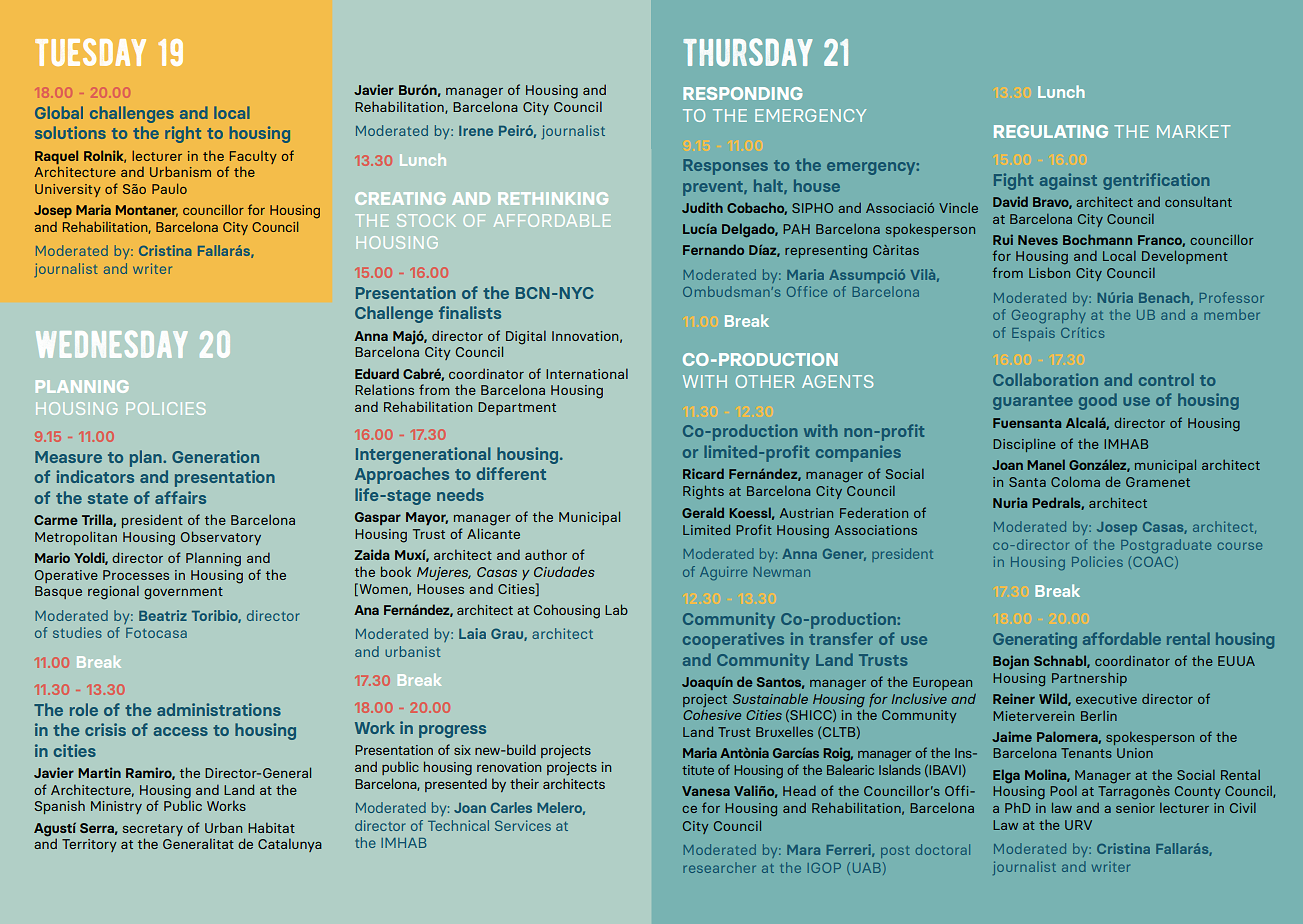 This page has height=924, width=1303. I want to click on Gerald, so click(703, 512).
